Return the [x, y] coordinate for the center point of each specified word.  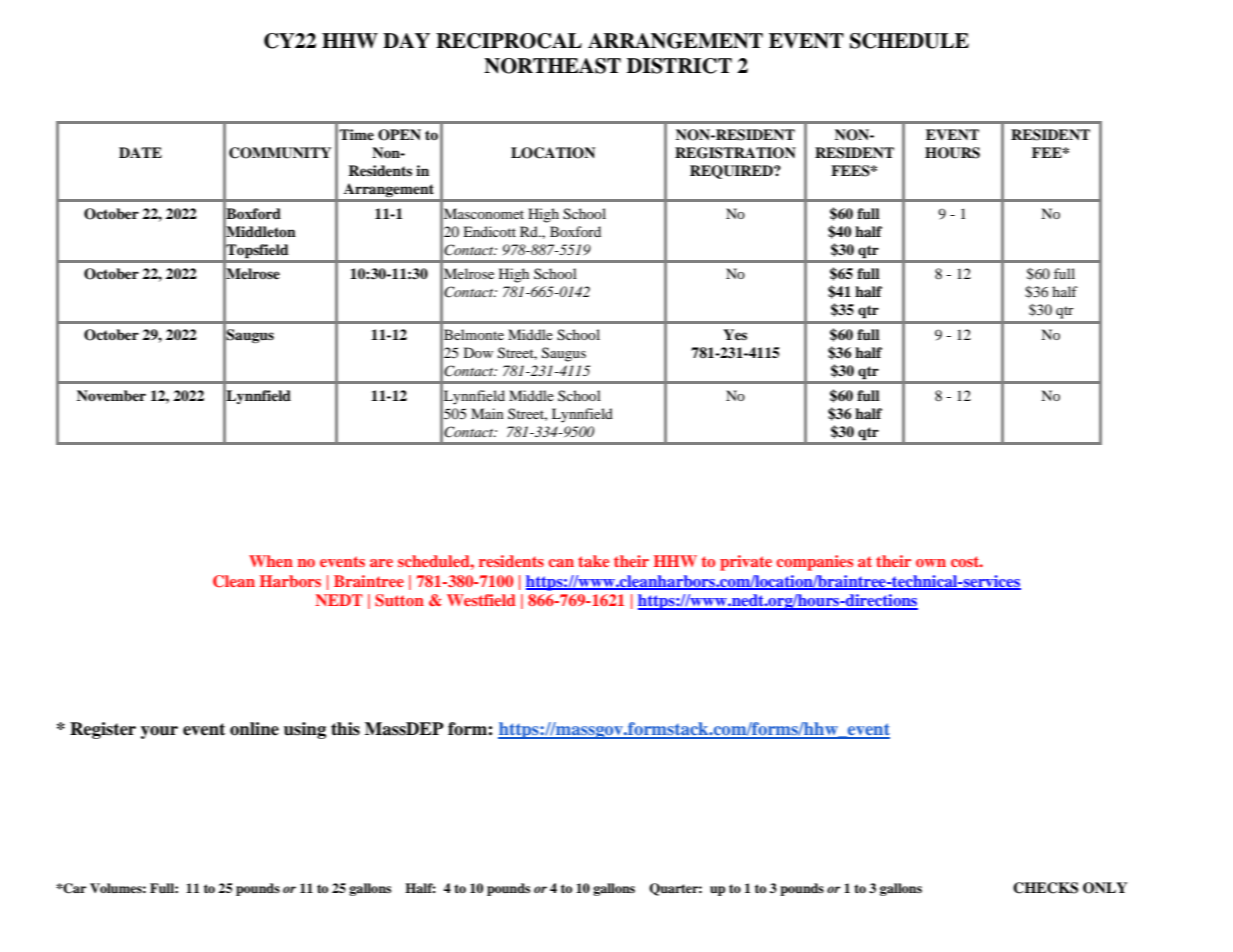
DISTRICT [679, 66]
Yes [735, 334]
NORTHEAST [552, 66]
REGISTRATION [735, 153]
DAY [406, 40]
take [593, 561]
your [159, 732]
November [111, 395]
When [271, 561]
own [931, 563]
